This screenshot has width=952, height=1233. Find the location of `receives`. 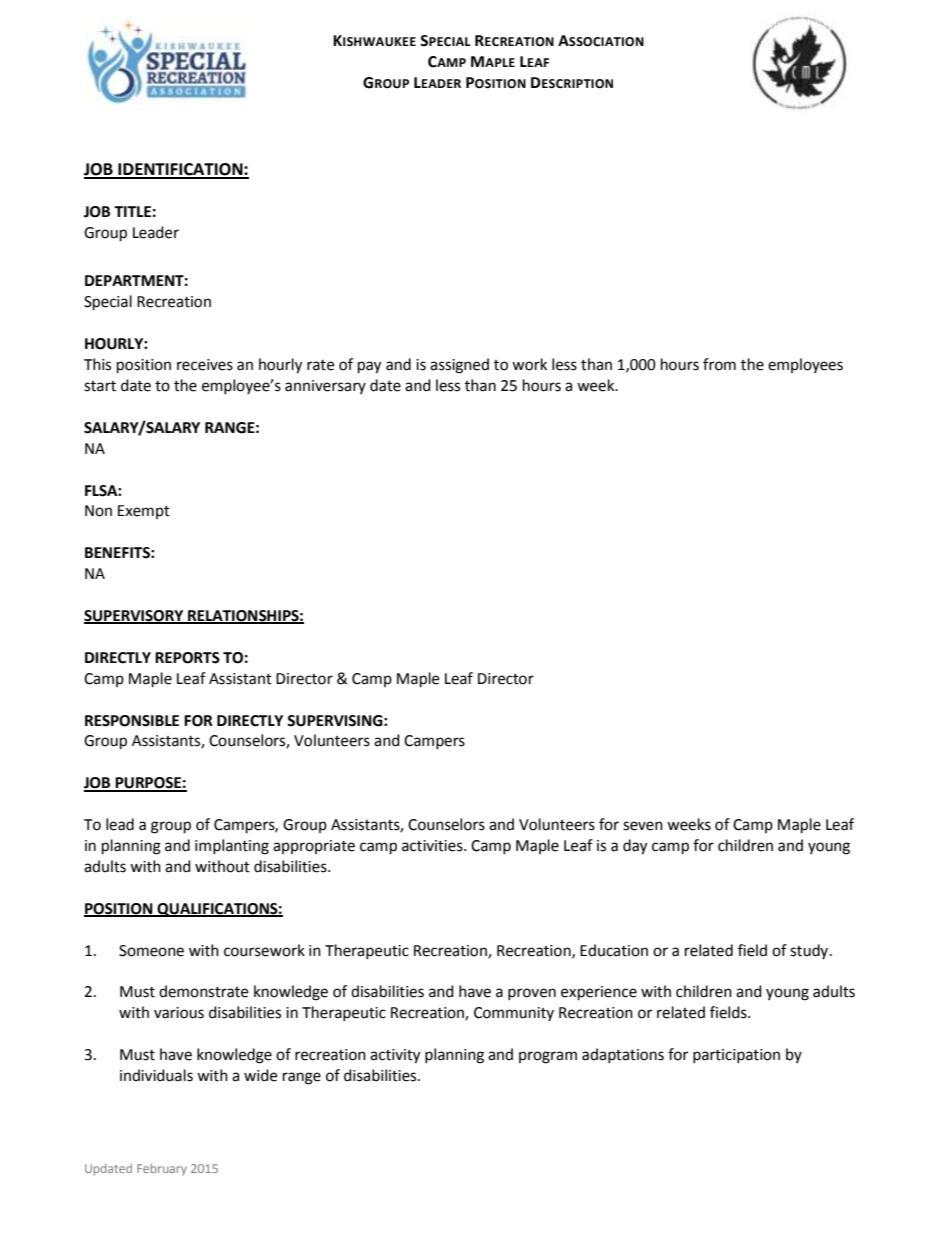

receives is located at coordinates (205, 365).
